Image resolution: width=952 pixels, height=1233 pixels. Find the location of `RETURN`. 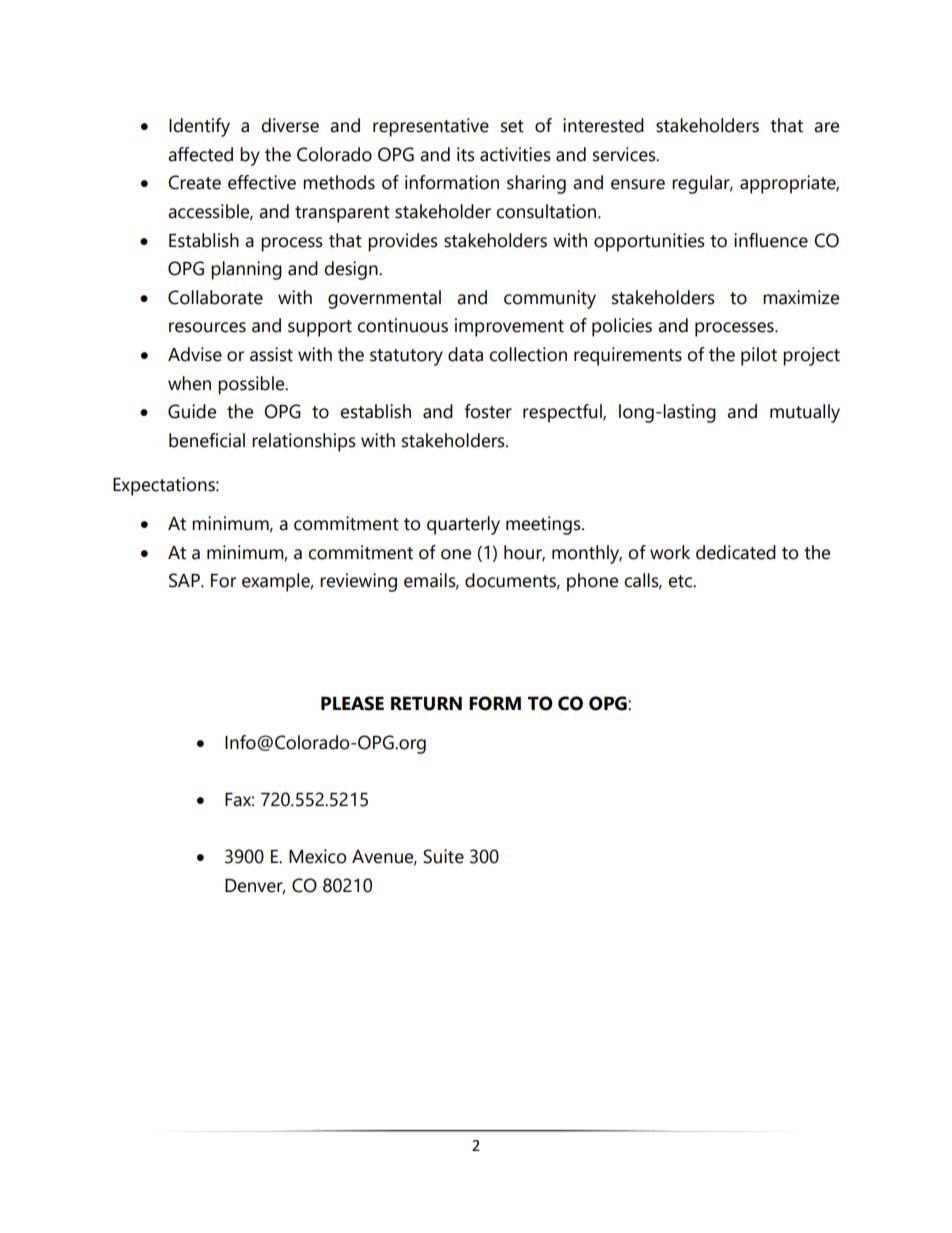

RETURN is located at coordinates (426, 704).
